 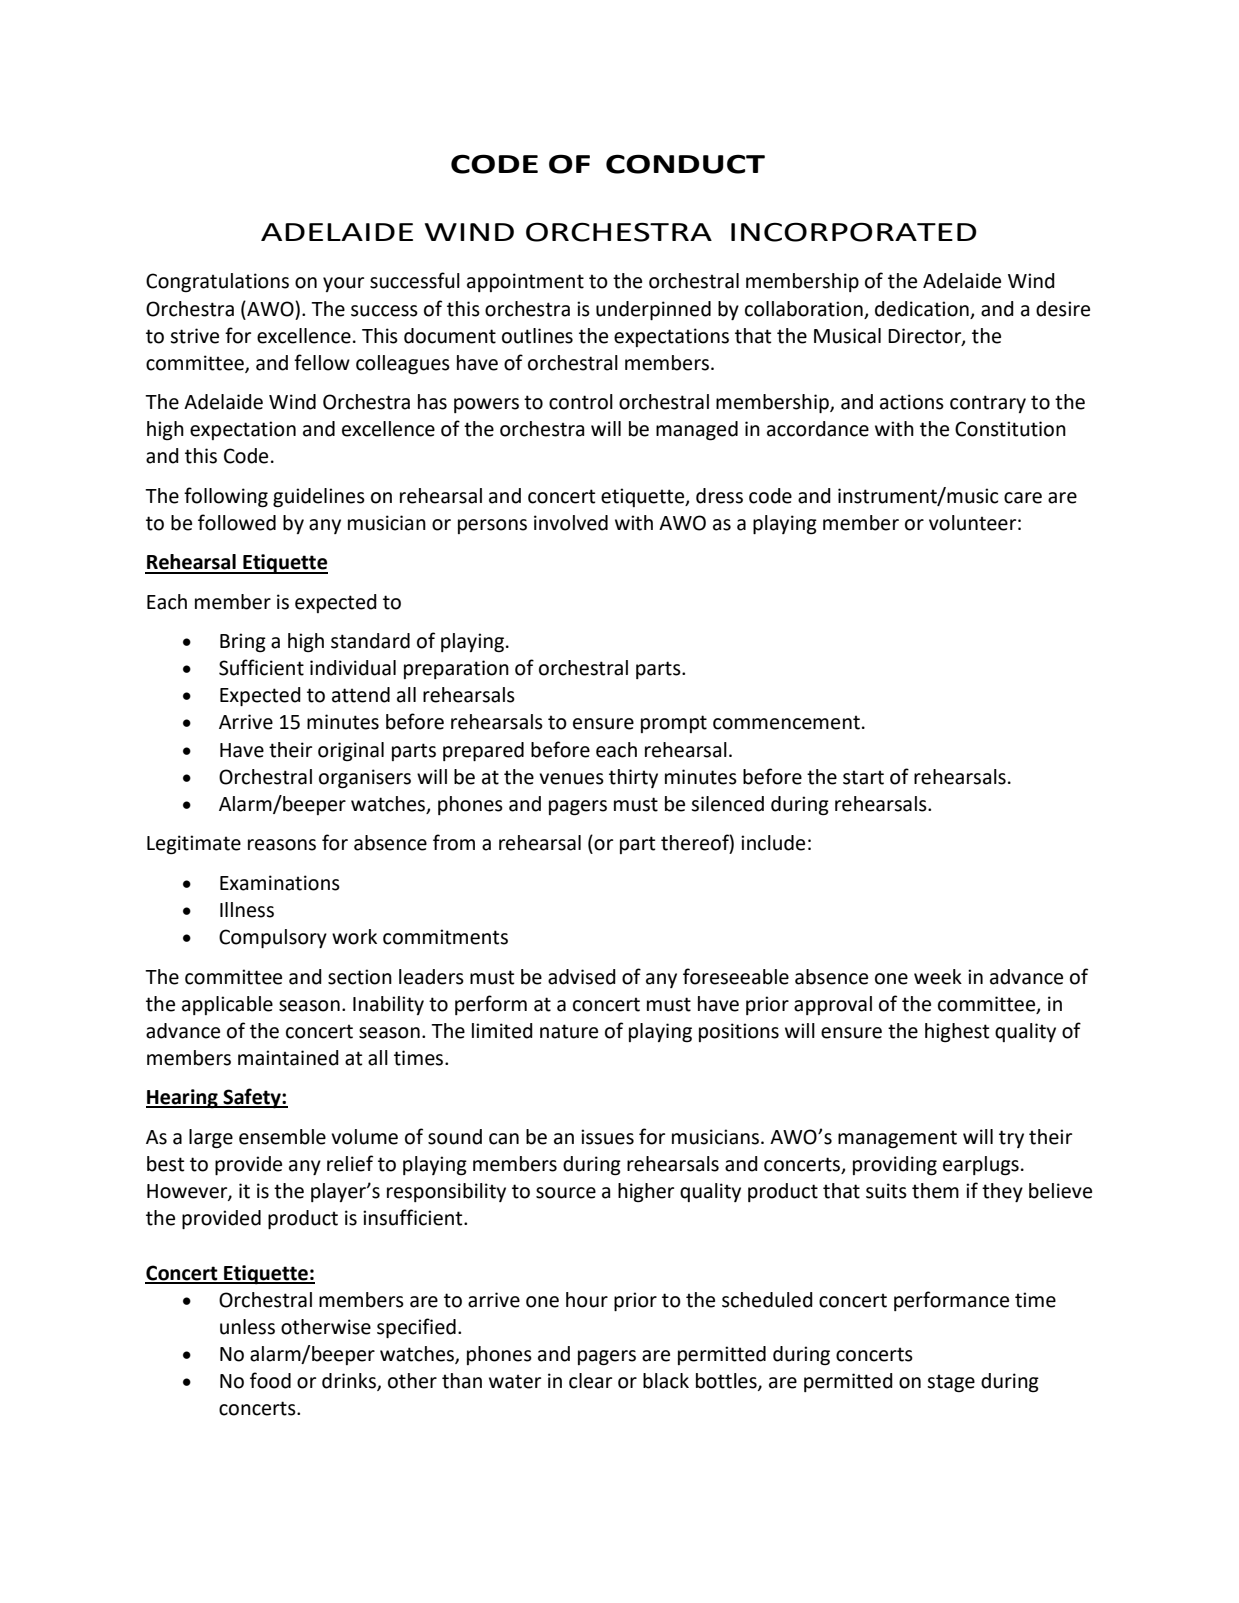 What do you see at coordinates (1023, 498) in the page?
I see `care` at bounding box center [1023, 498].
